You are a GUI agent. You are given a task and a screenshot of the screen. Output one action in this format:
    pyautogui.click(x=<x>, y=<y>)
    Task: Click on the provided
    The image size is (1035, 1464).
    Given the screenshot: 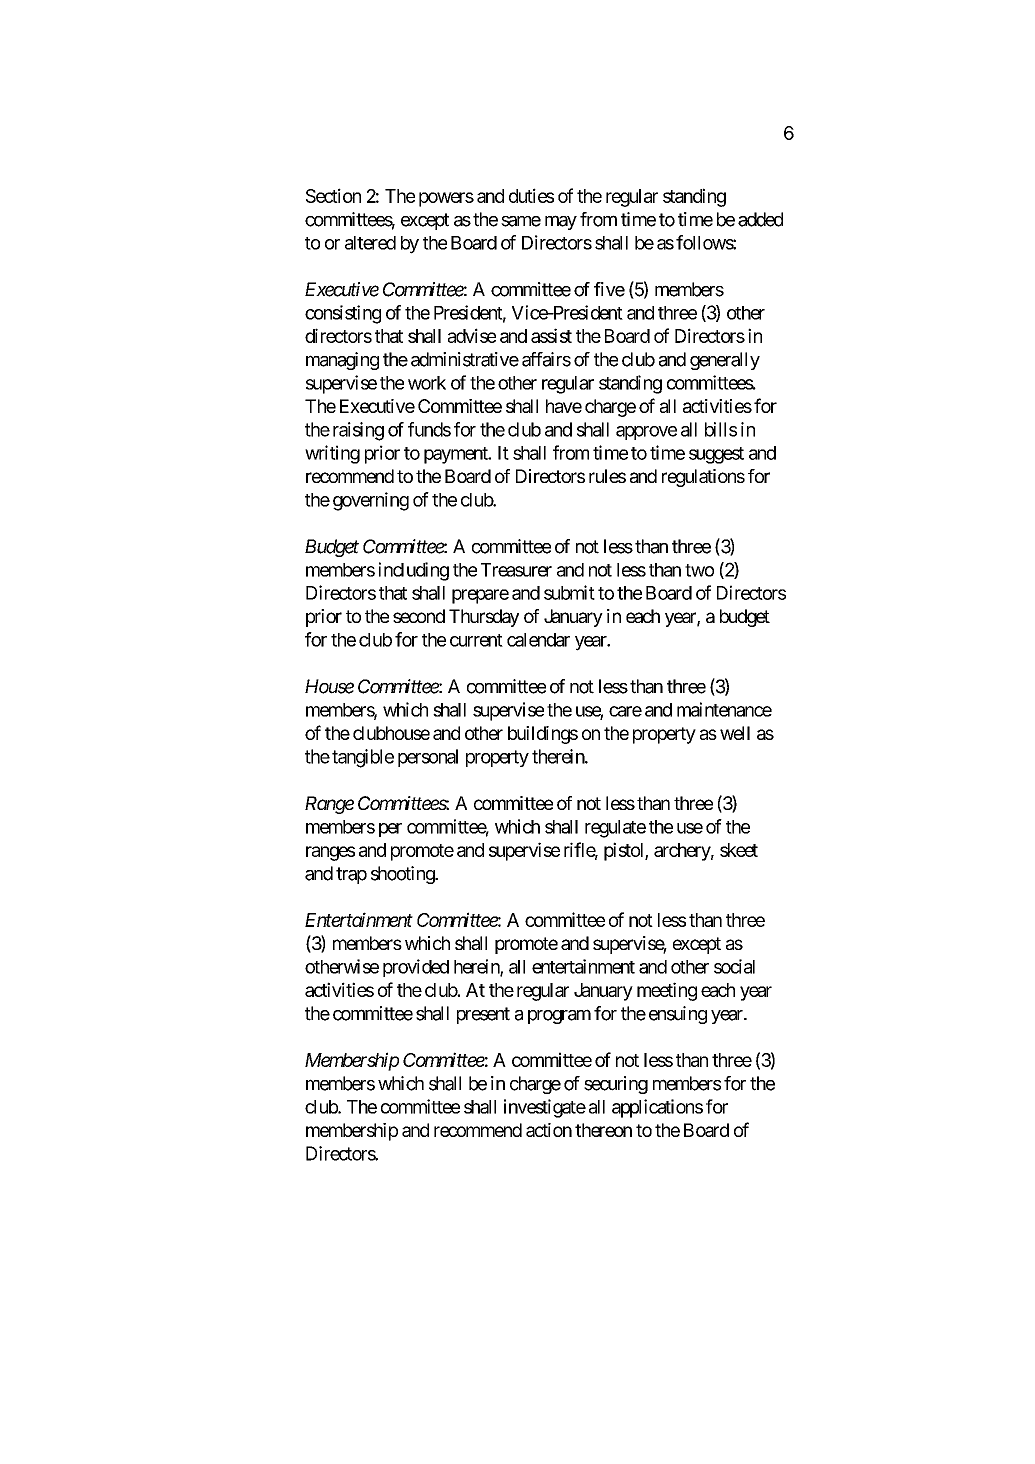 What is the action you would take?
    pyautogui.click(x=416, y=968)
